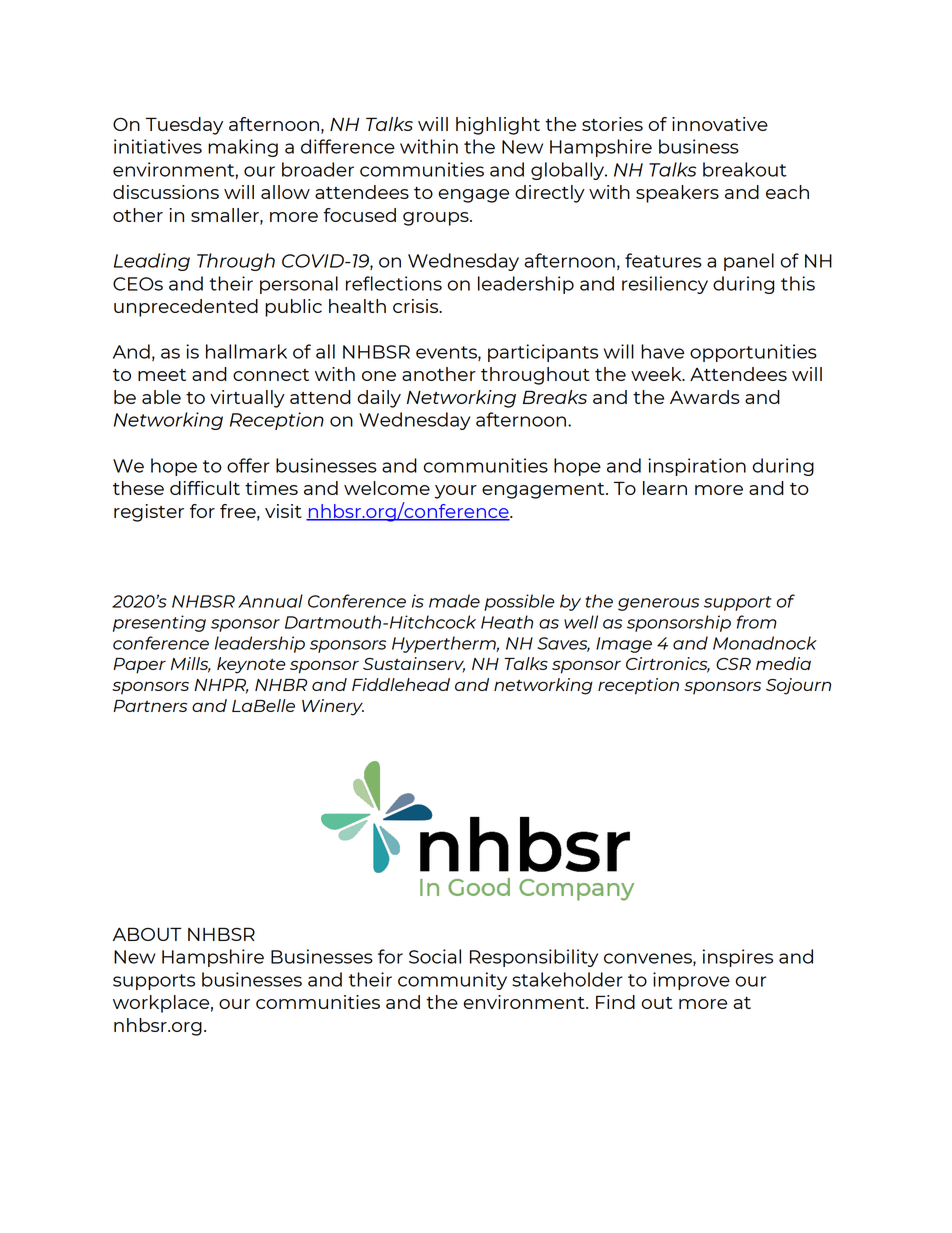 The width and height of the screenshot is (952, 1233). Describe the element at coordinates (452, 981) in the screenshot. I see `community` at that location.
